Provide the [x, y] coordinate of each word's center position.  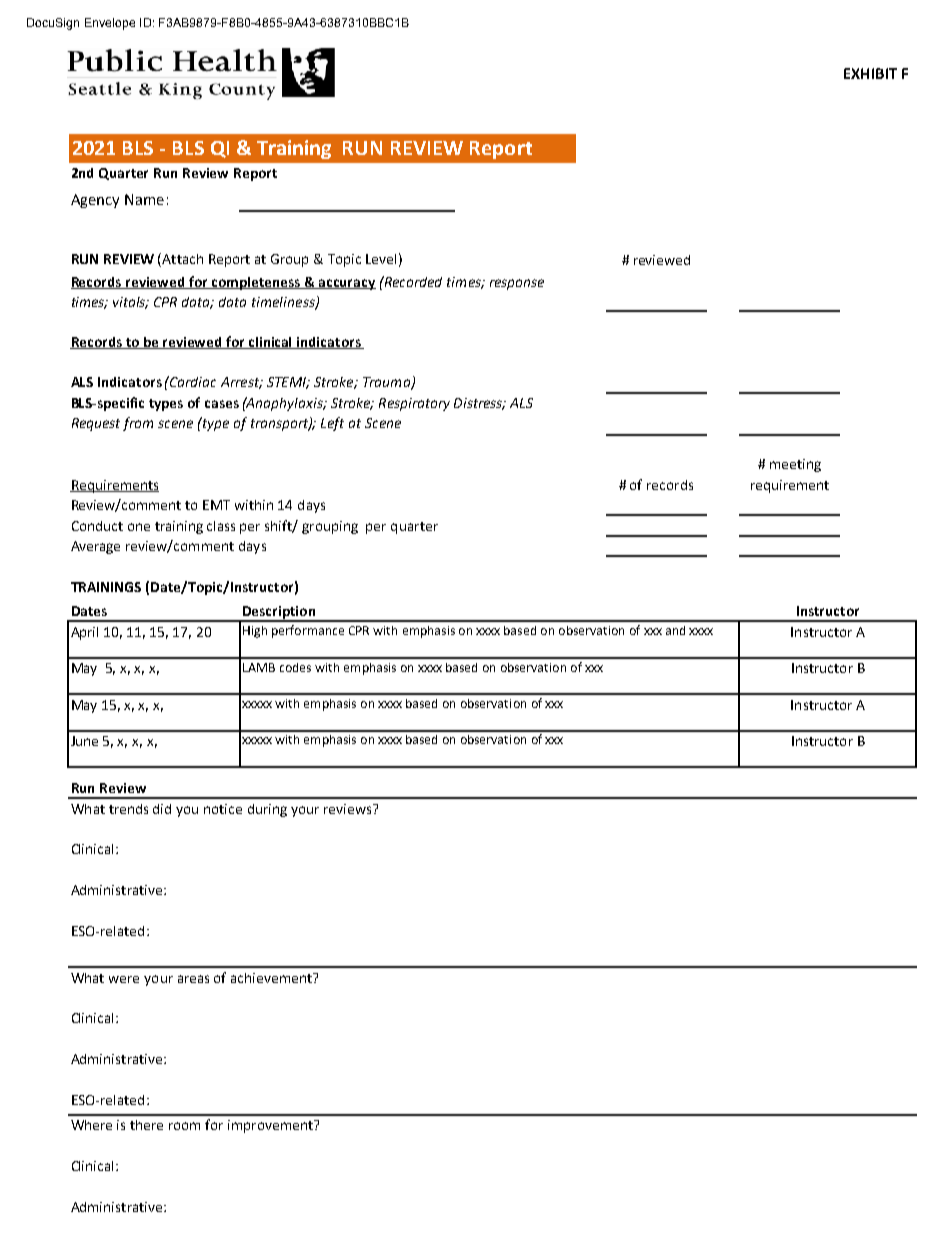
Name [144, 199]
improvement [271, 1126]
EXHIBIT [870, 73]
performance [308, 631]
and [675, 630]
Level [381, 259]
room [184, 1126]
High [255, 632]
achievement [272, 978]
